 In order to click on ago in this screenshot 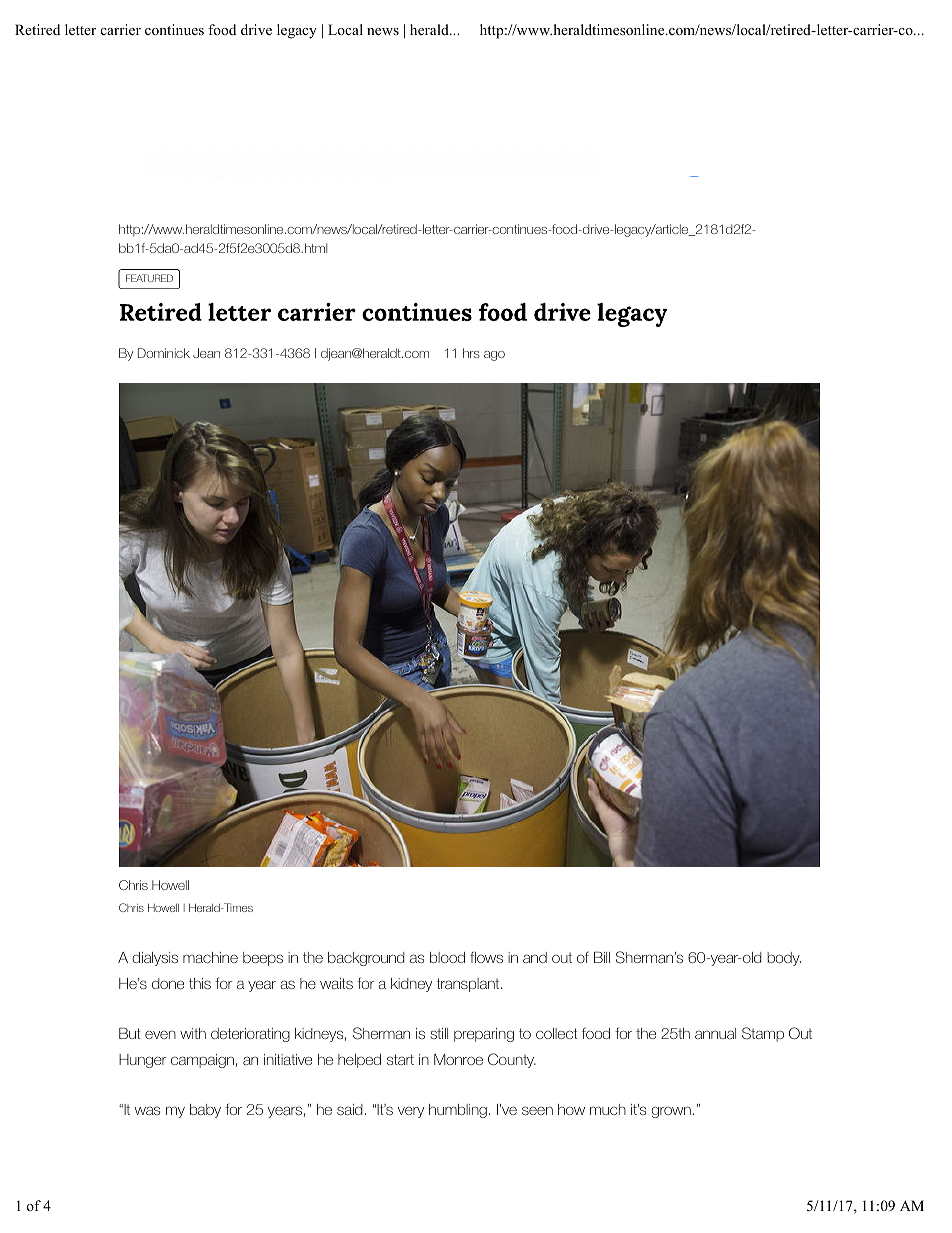, I will do `click(494, 356)`.
